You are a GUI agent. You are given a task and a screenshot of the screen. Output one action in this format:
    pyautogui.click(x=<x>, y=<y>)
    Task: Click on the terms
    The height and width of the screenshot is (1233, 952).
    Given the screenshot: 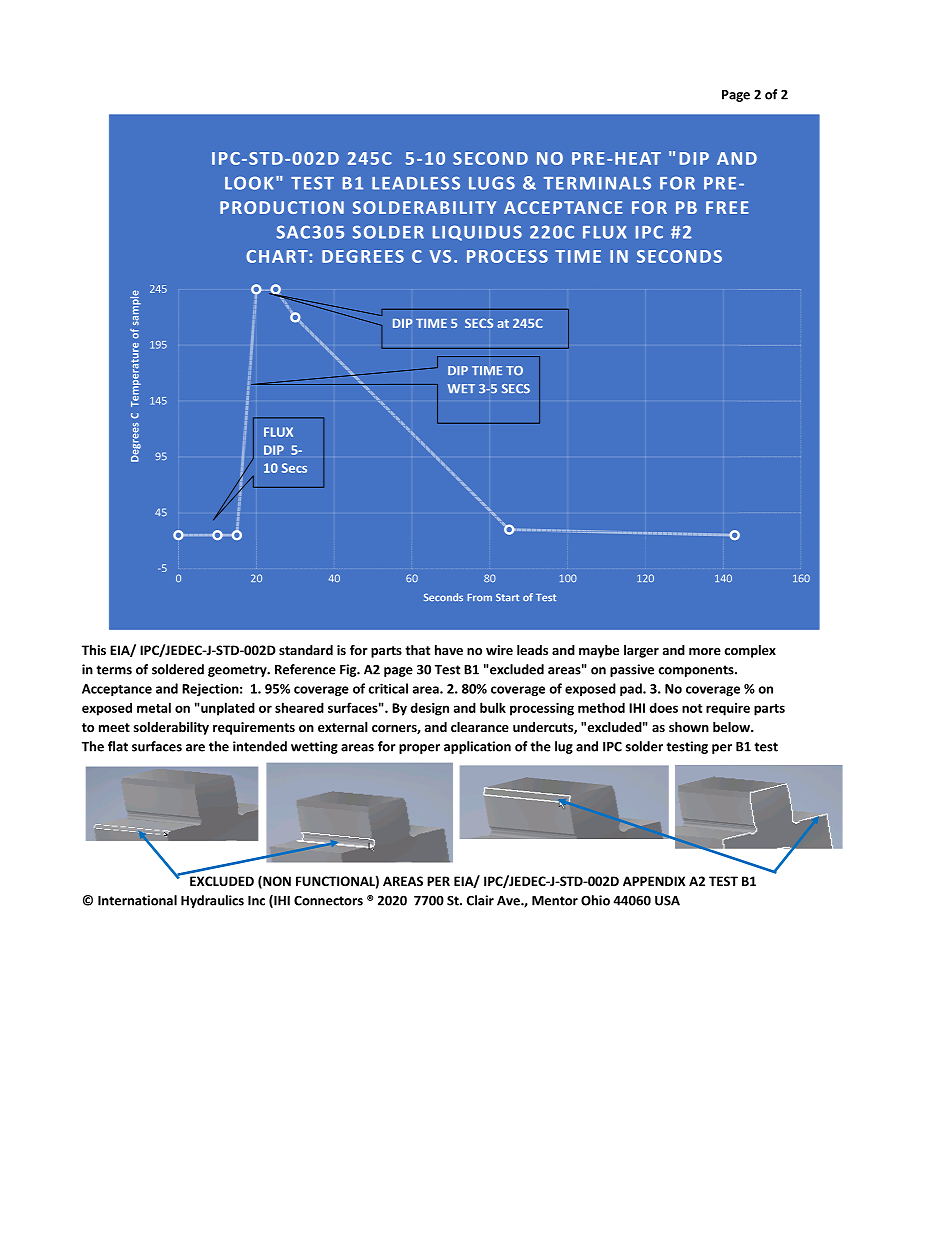 What is the action you would take?
    pyautogui.click(x=114, y=670)
